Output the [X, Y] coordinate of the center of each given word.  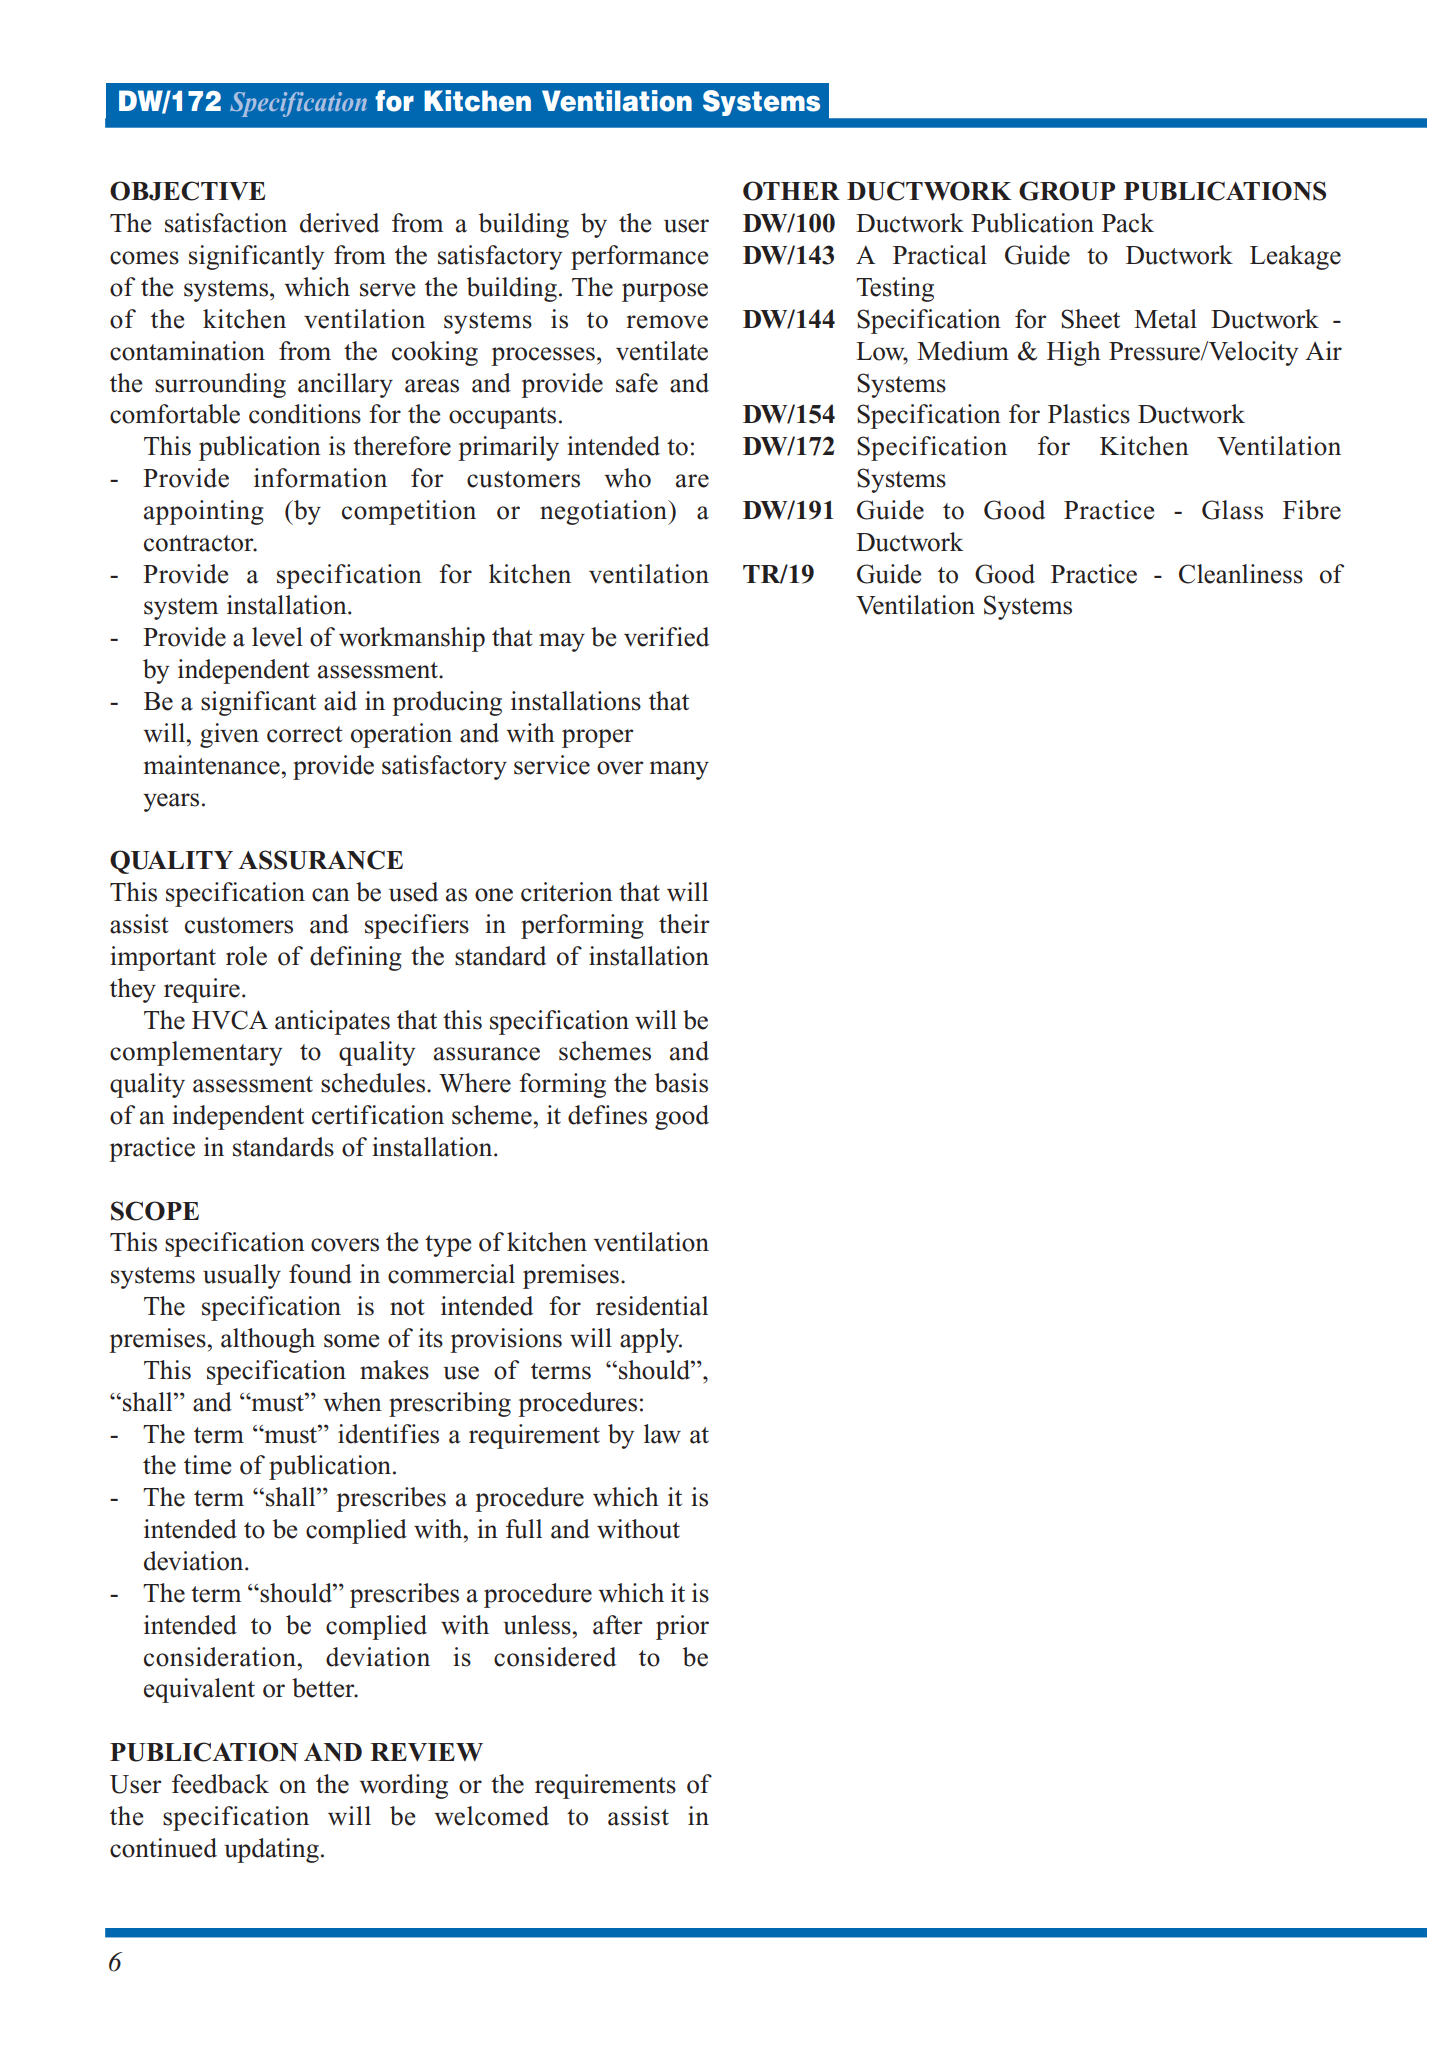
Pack [1128, 223]
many [679, 770]
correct [304, 734]
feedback [220, 1784]
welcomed [491, 1816]
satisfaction [226, 223]
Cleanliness [1241, 574]
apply [651, 1340]
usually [242, 1276]
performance [639, 257]
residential [652, 1306]
